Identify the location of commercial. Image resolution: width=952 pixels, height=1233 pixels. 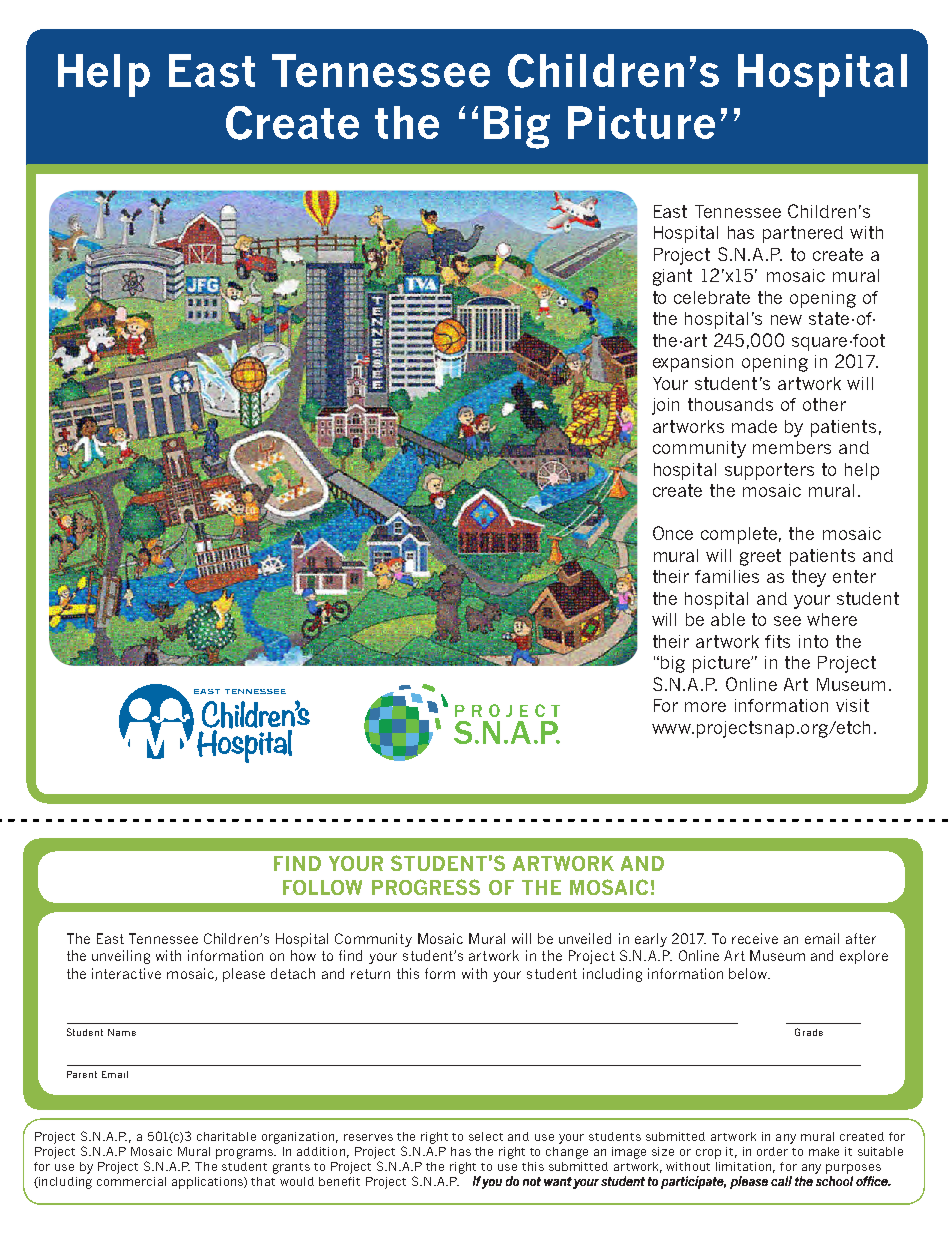
(131, 1181).
